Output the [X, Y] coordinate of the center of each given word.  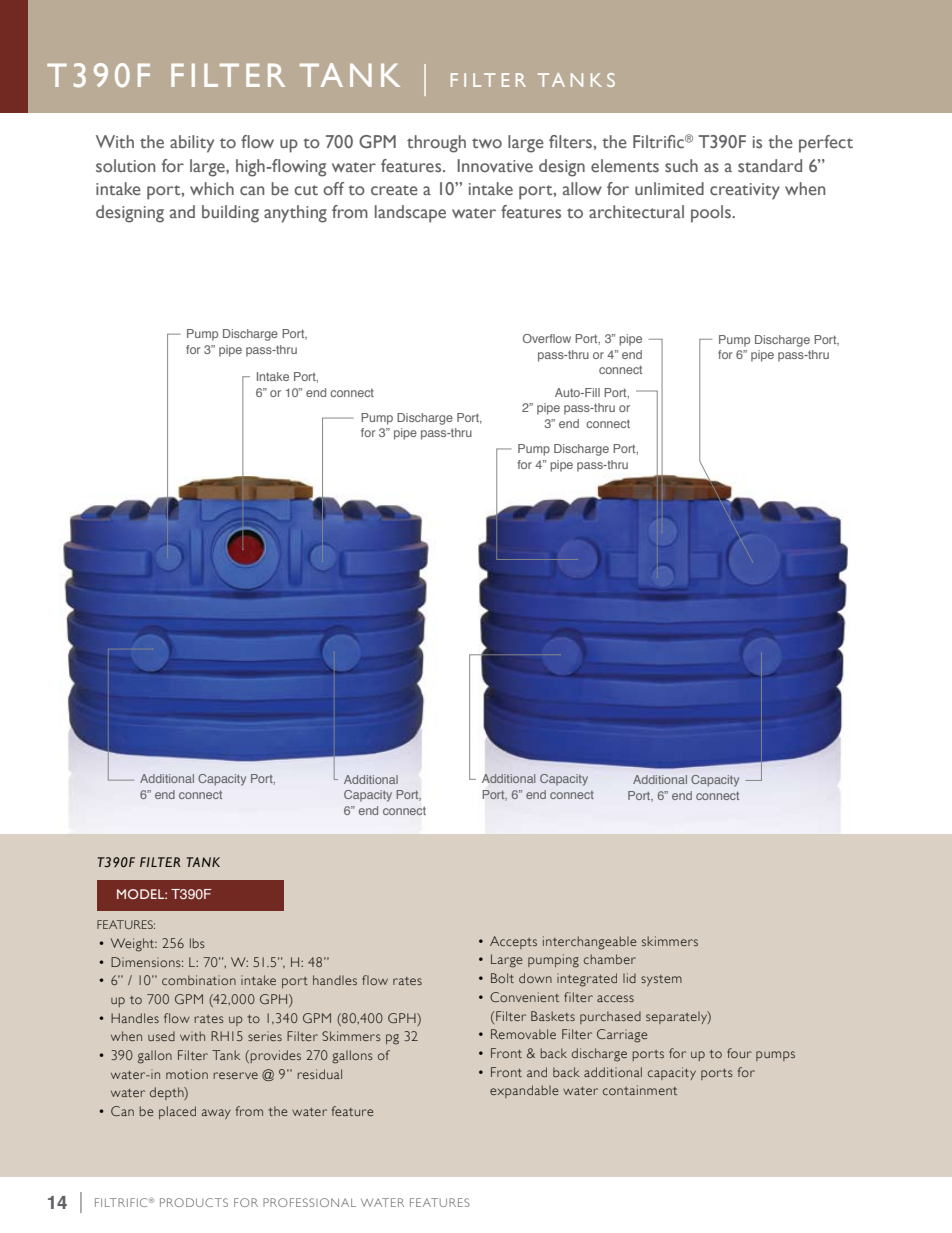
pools [712, 214]
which [212, 188]
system [661, 980]
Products [194, 1202]
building [230, 214]
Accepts [513, 942]
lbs [197, 943]
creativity [745, 191]
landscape [410, 214]
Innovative [495, 166]
